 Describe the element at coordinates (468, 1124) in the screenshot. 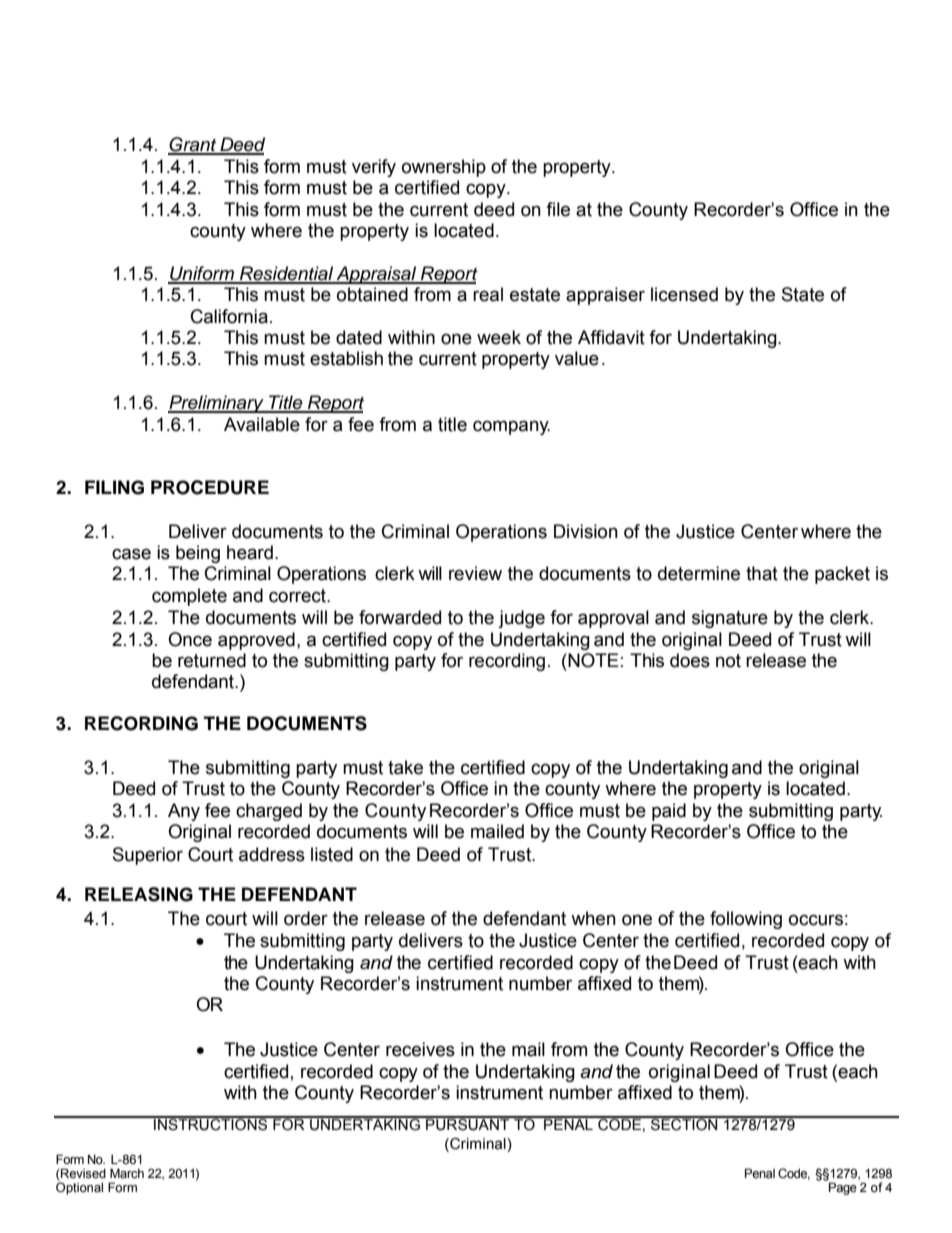

I see `PURSUANT` at that location.
